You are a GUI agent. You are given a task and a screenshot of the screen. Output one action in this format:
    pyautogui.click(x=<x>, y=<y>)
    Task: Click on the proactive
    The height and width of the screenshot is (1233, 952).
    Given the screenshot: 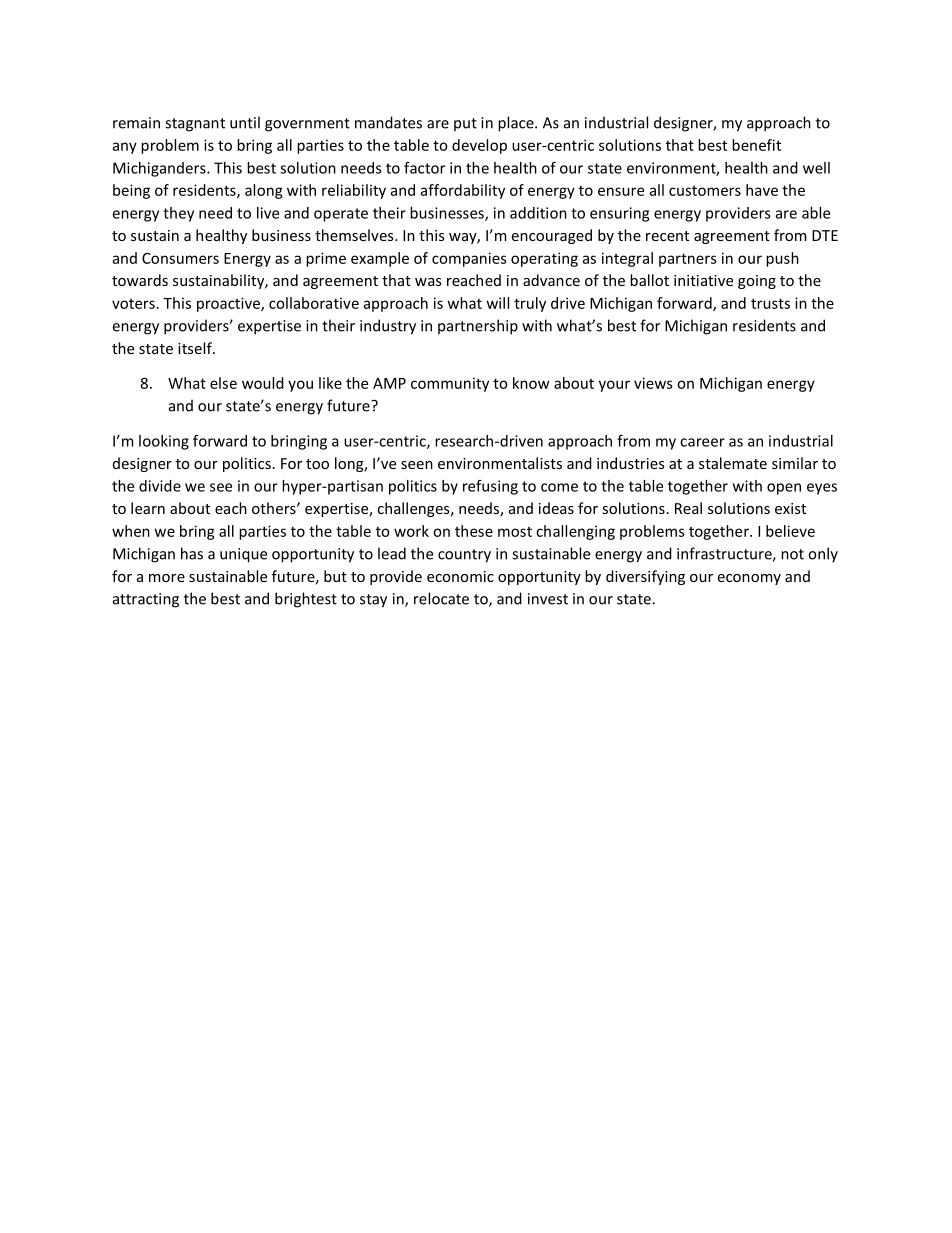 What is the action you would take?
    pyautogui.click(x=229, y=304)
